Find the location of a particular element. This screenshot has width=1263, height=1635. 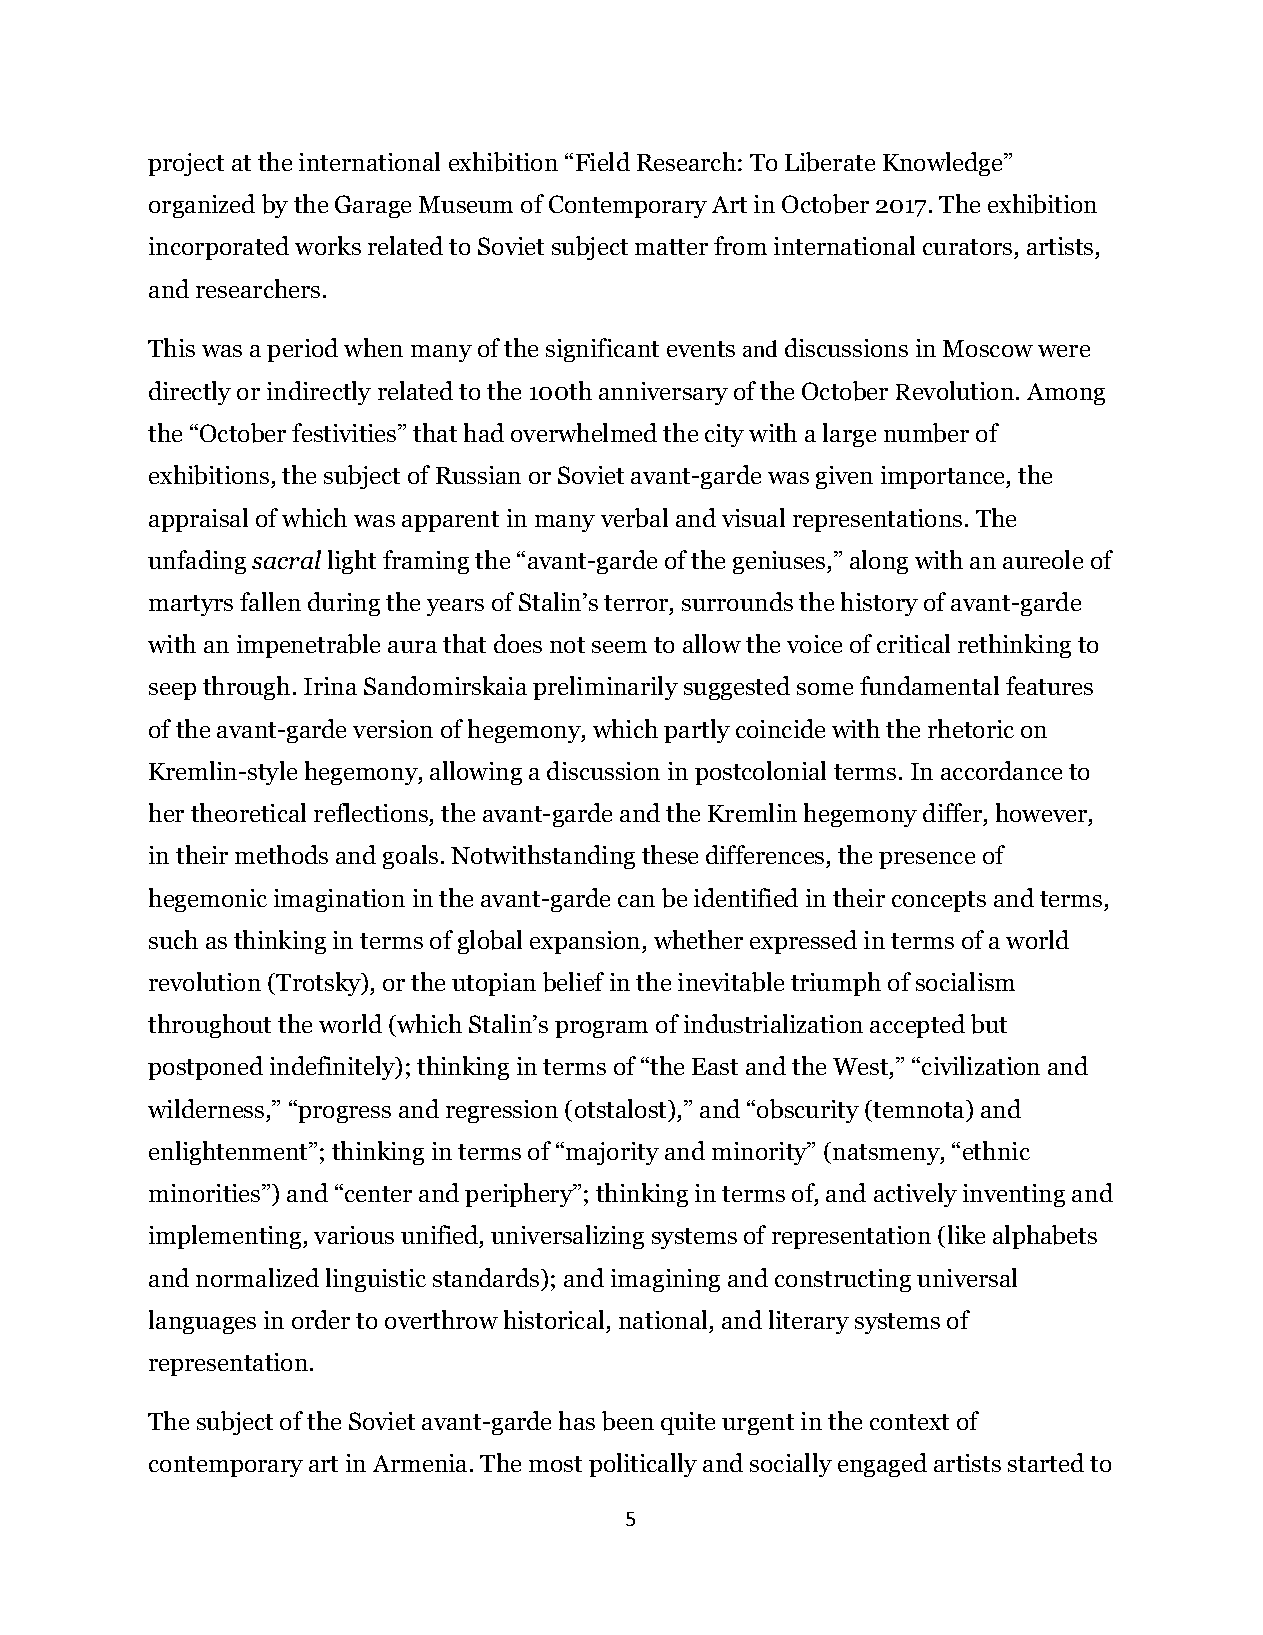

theoretical is located at coordinates (248, 812).
